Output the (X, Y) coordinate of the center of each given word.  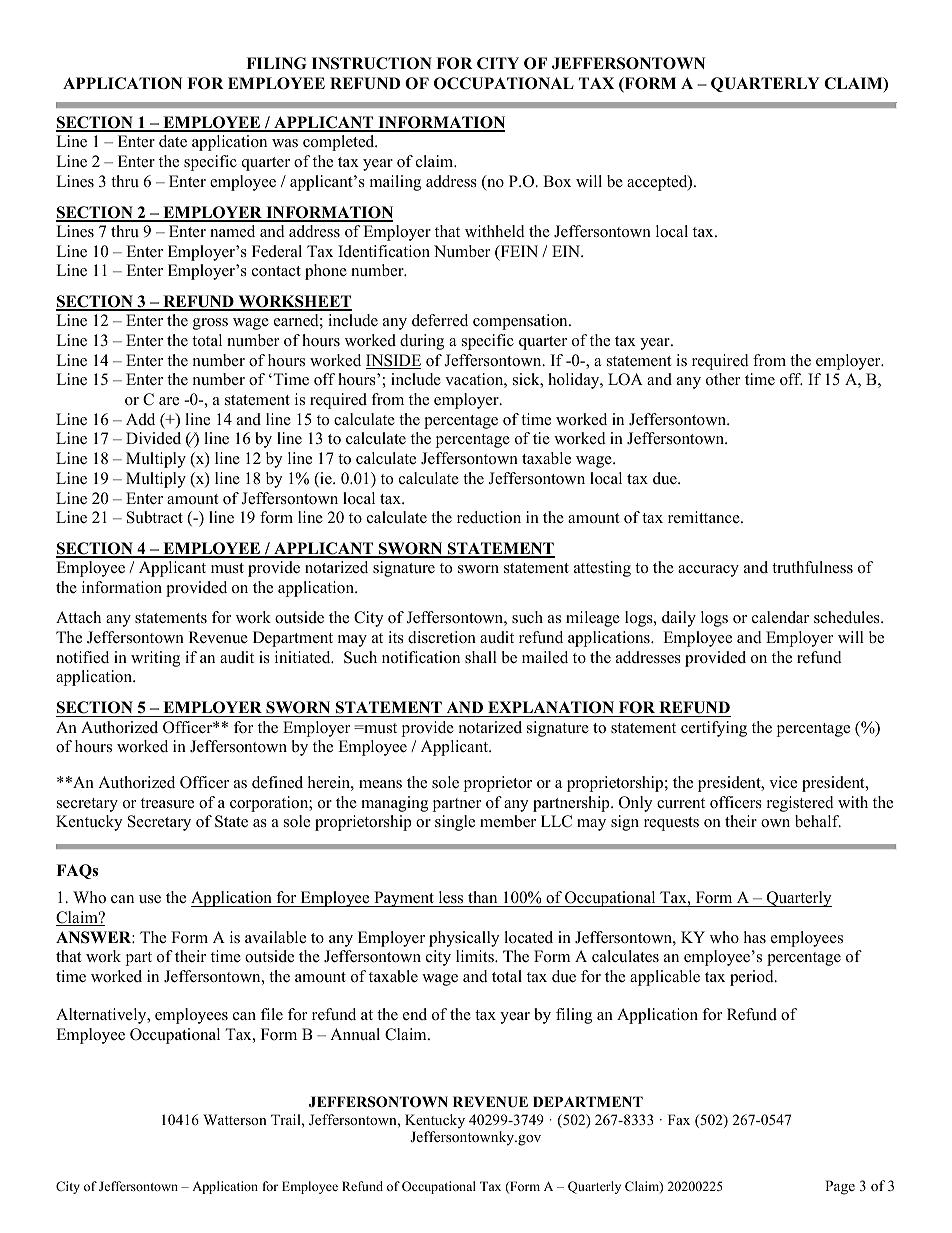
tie (541, 438)
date (173, 141)
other (723, 379)
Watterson (235, 1119)
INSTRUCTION (372, 63)
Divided (153, 438)
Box (557, 181)
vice (783, 782)
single (455, 823)
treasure (167, 803)
